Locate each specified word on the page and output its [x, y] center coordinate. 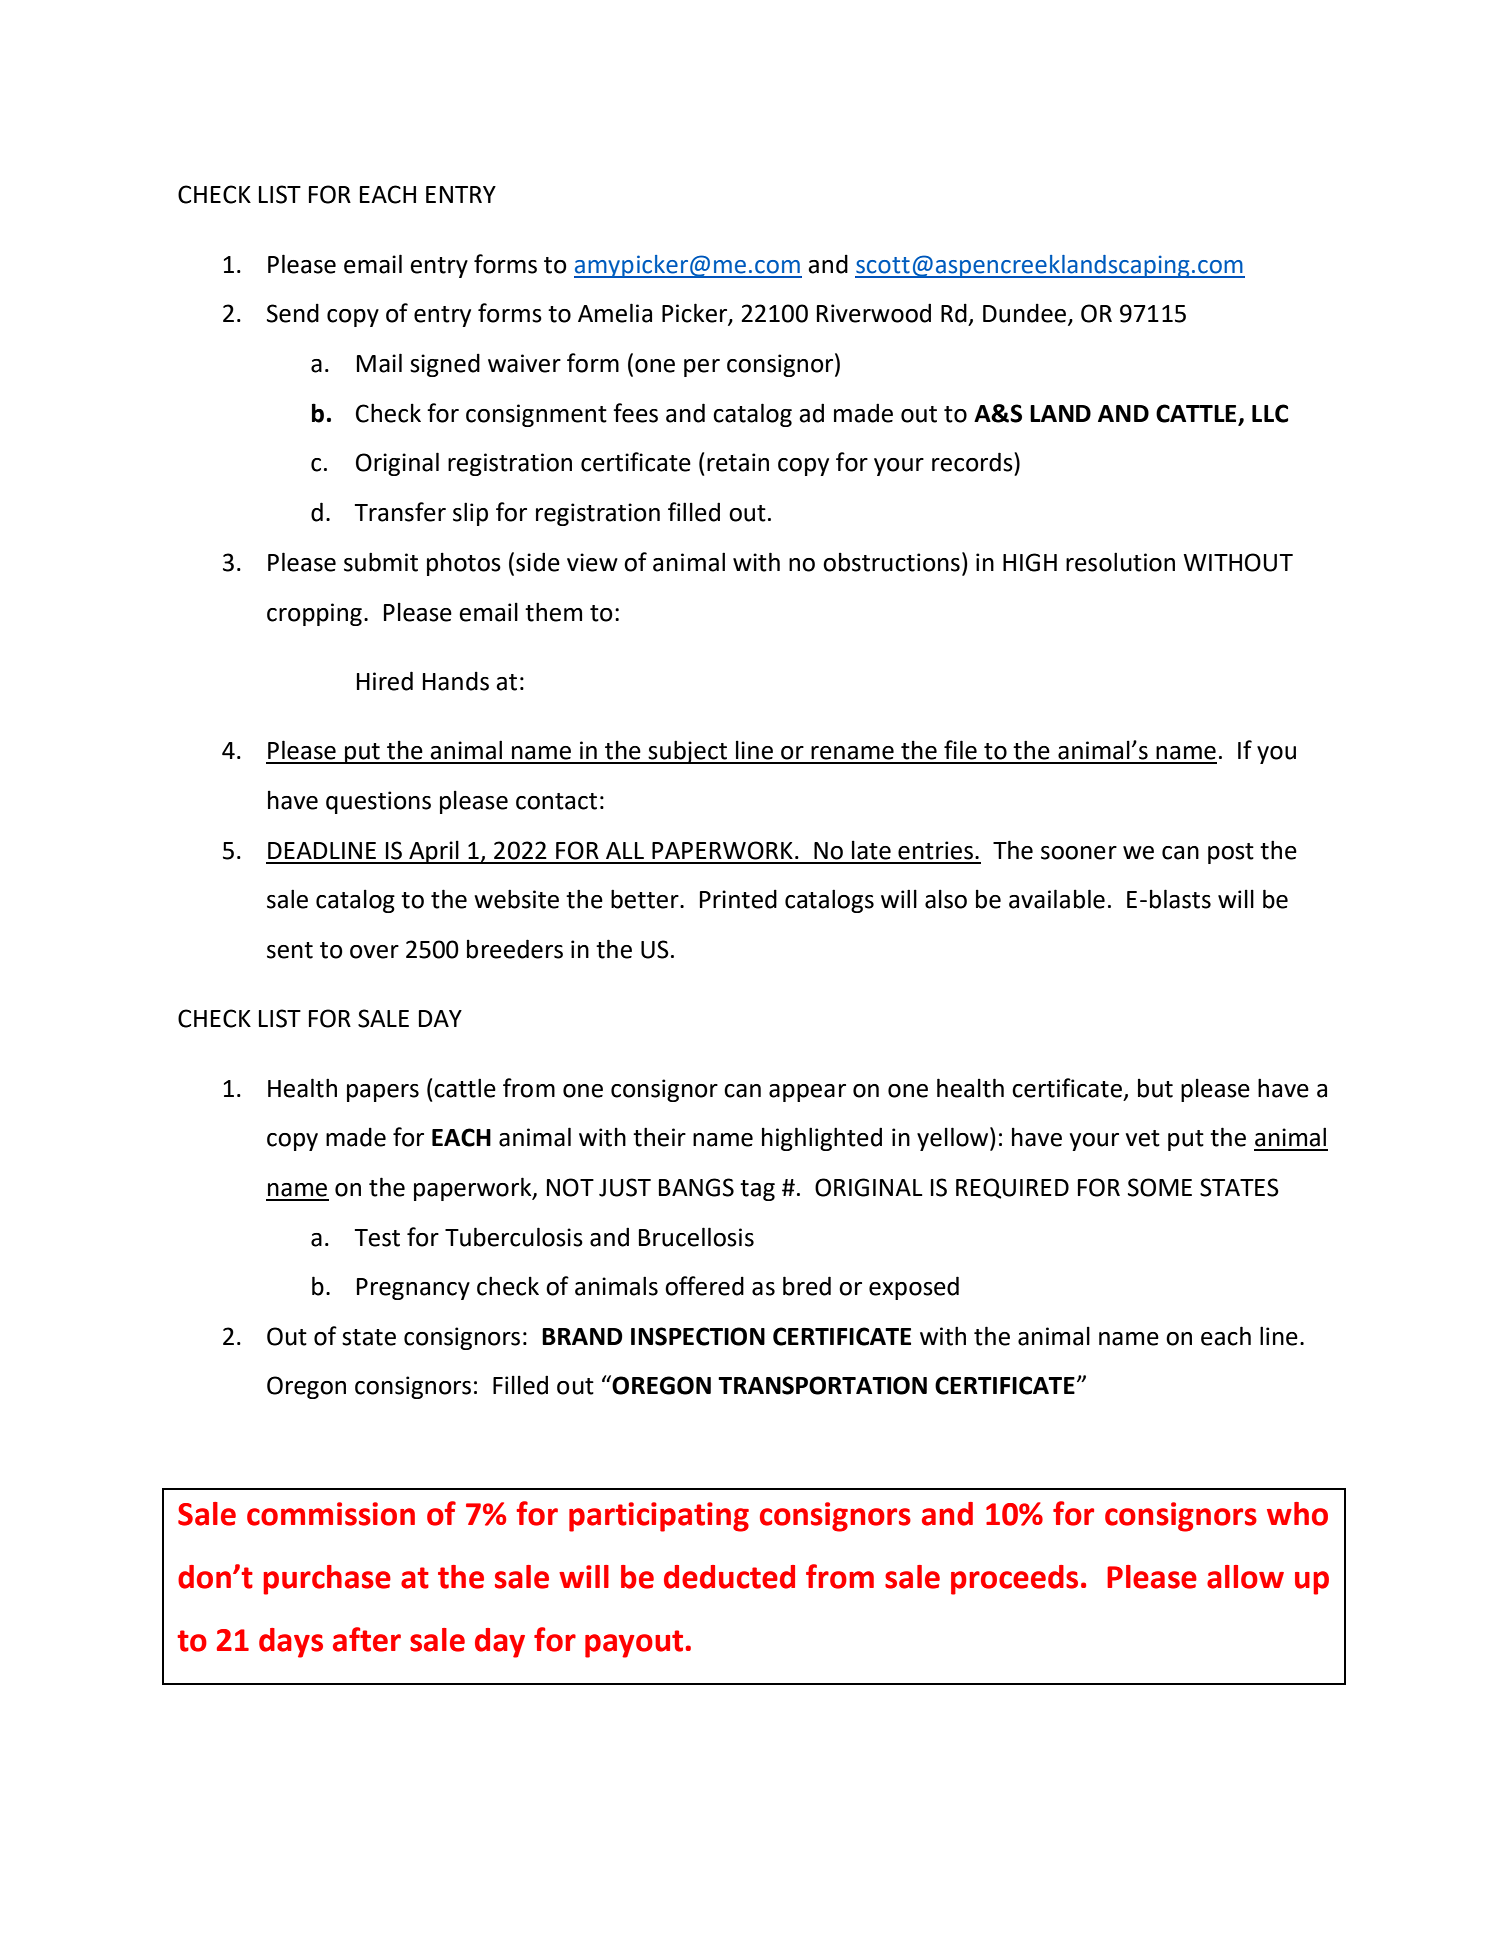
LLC [1270, 413]
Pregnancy [413, 1289]
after [367, 1639]
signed [445, 365]
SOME [1160, 1187]
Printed [738, 899]
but [1155, 1088]
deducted [729, 1577]
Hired [385, 681]
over [374, 952]
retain [738, 462]
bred [807, 1286]
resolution [1120, 562]
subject [688, 752]
